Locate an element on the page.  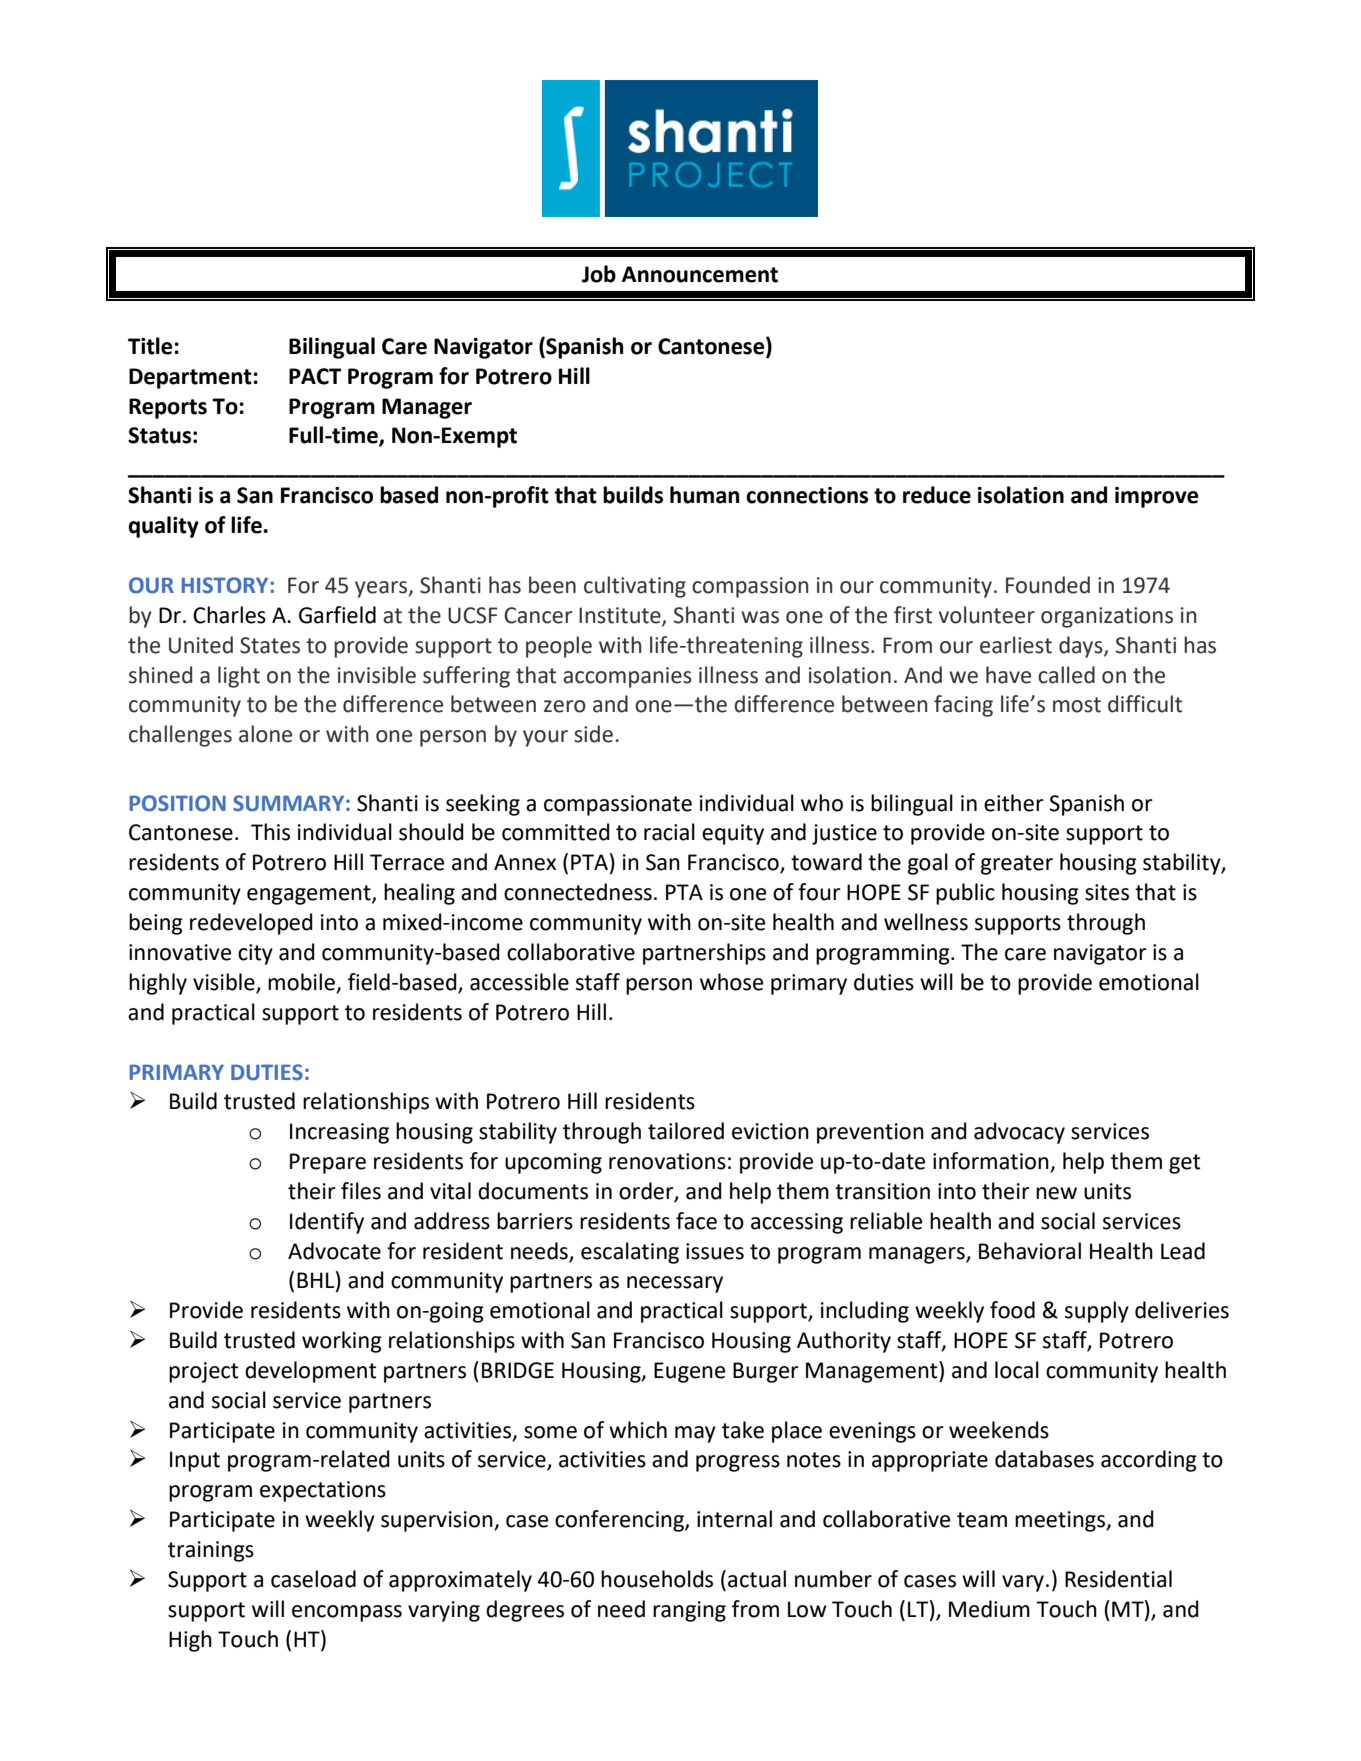
alone is located at coordinates (265, 734).
